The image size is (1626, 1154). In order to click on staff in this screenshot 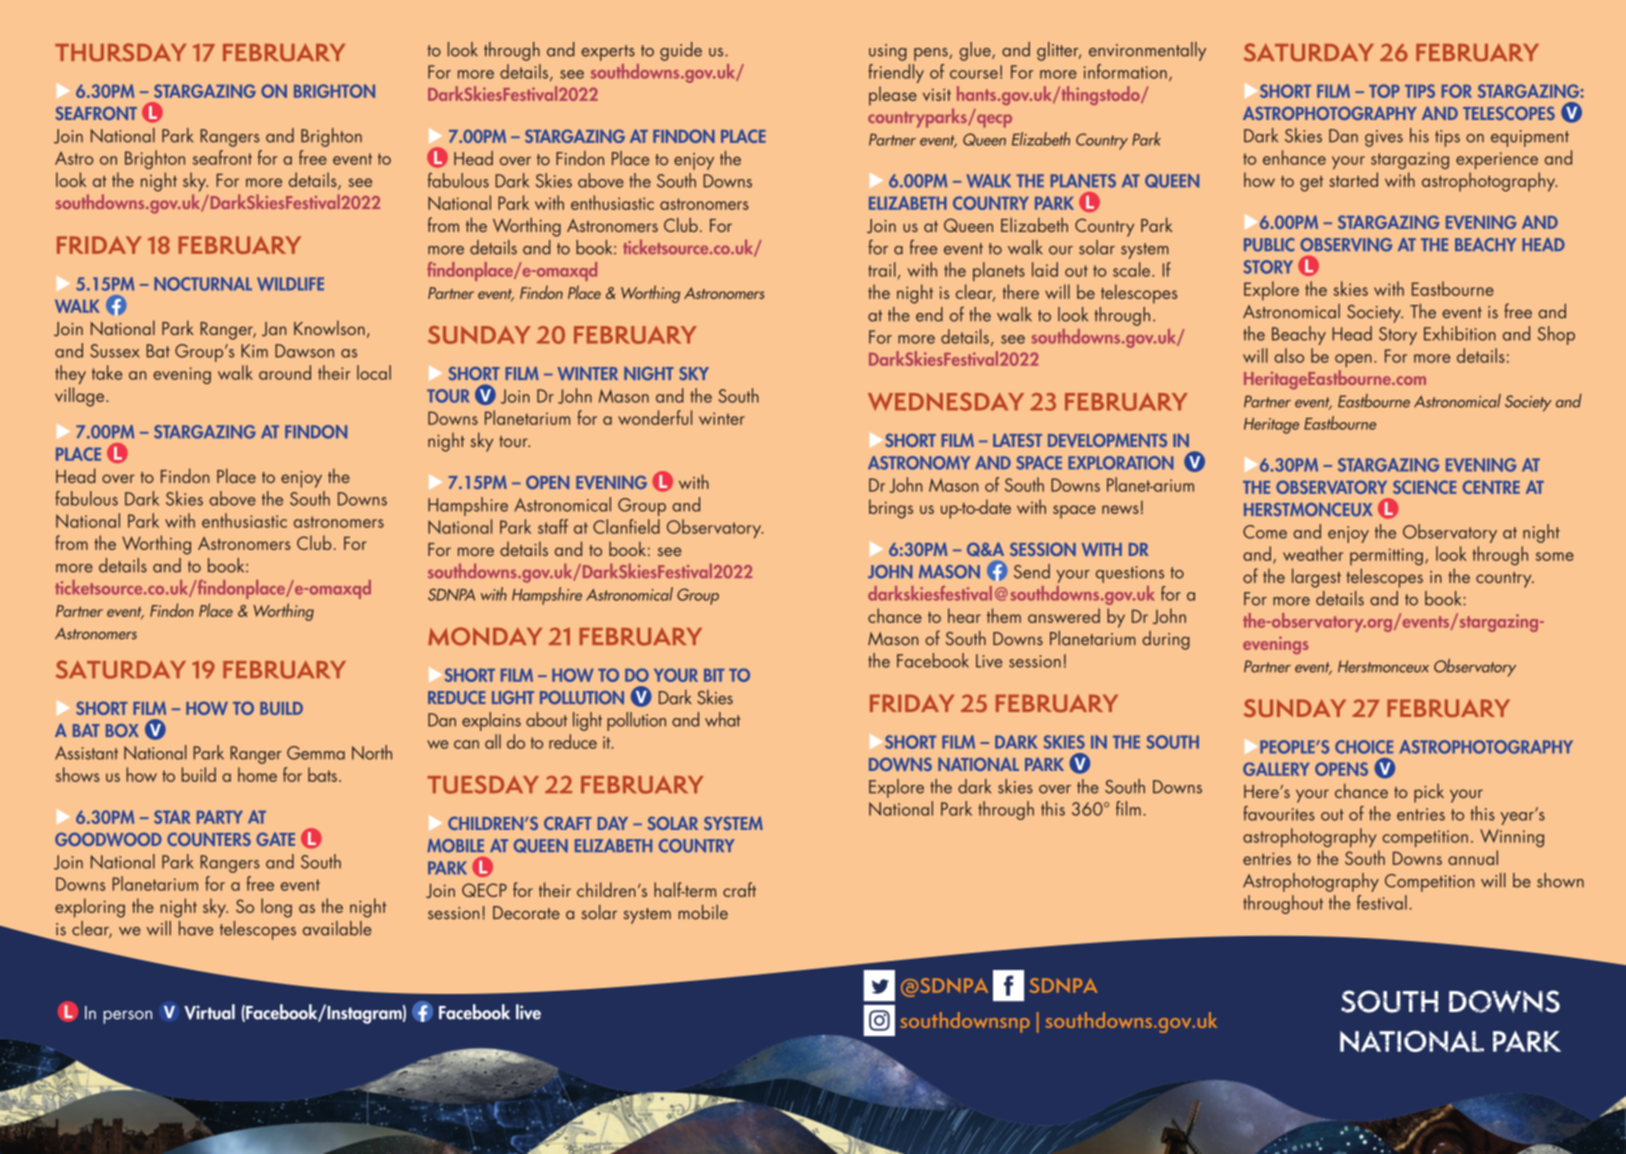, I will do `click(553, 526)`.
